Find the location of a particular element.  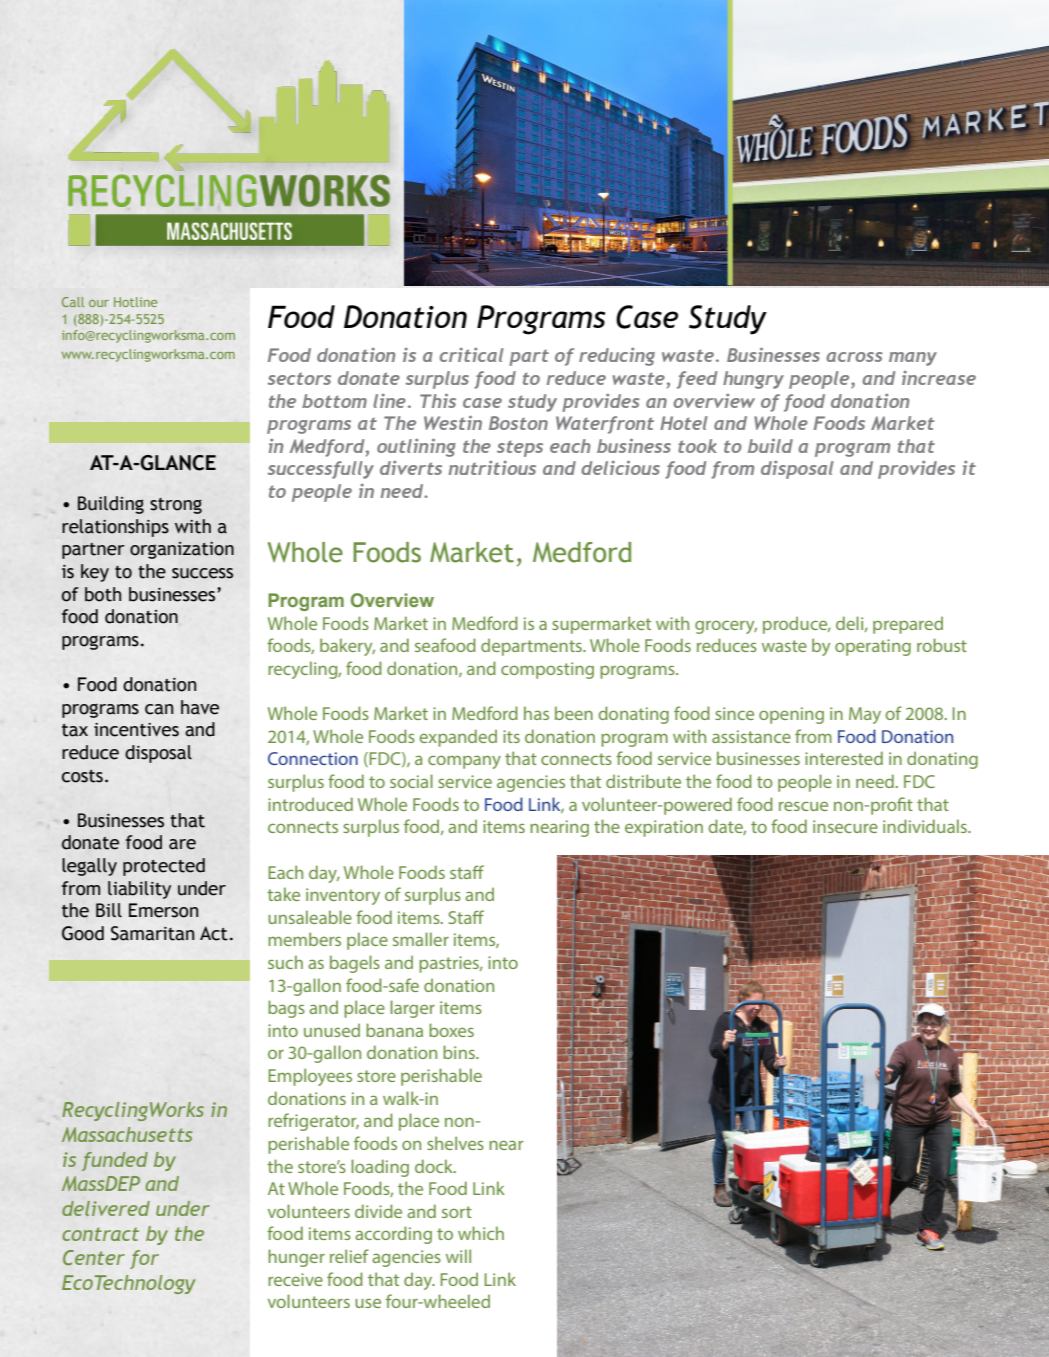

which is located at coordinates (481, 1233).
